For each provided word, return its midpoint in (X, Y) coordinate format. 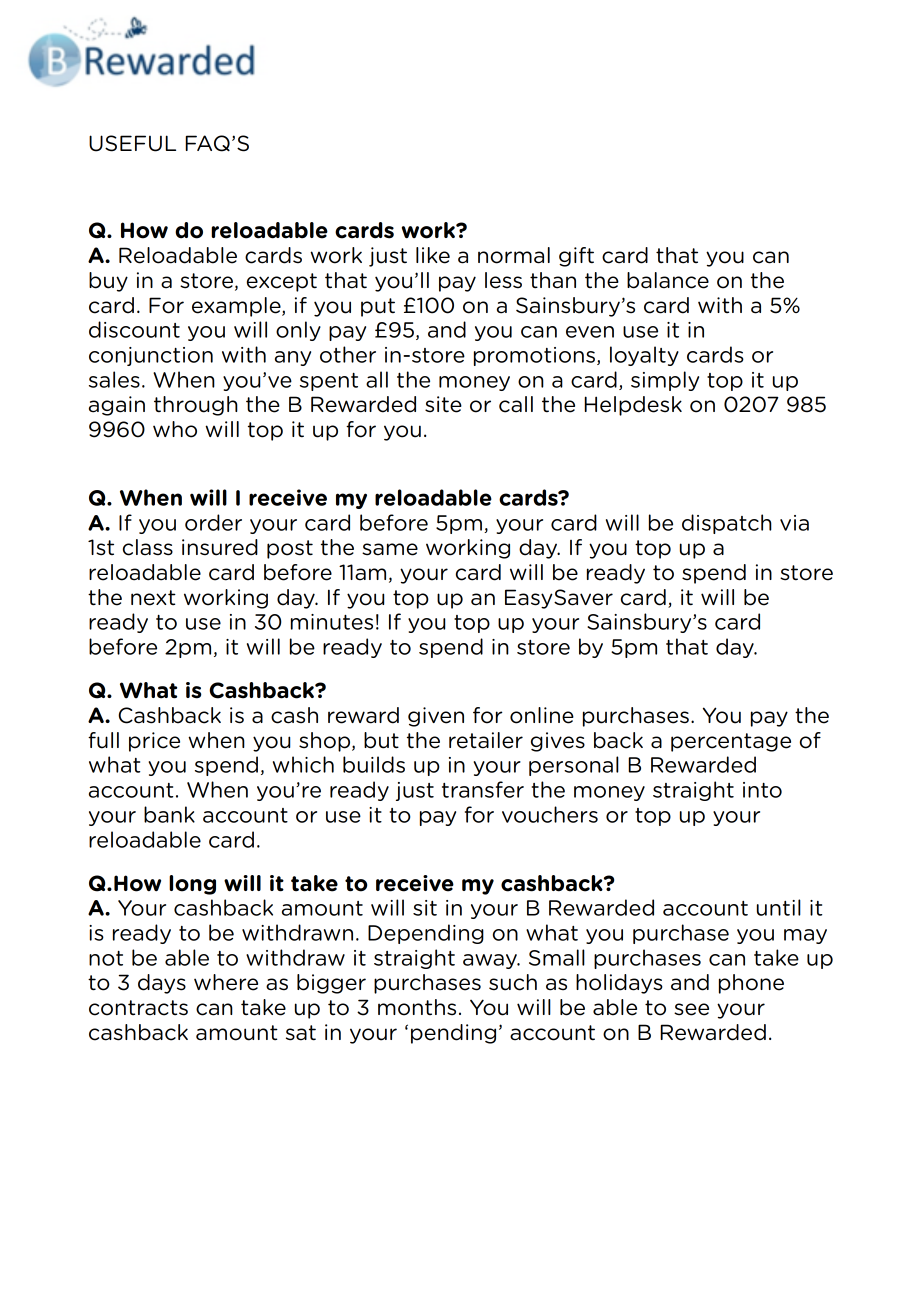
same (390, 549)
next (153, 598)
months (417, 1007)
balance (668, 280)
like (433, 255)
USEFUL (132, 143)
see (691, 1009)
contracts (138, 1008)
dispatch (727, 524)
